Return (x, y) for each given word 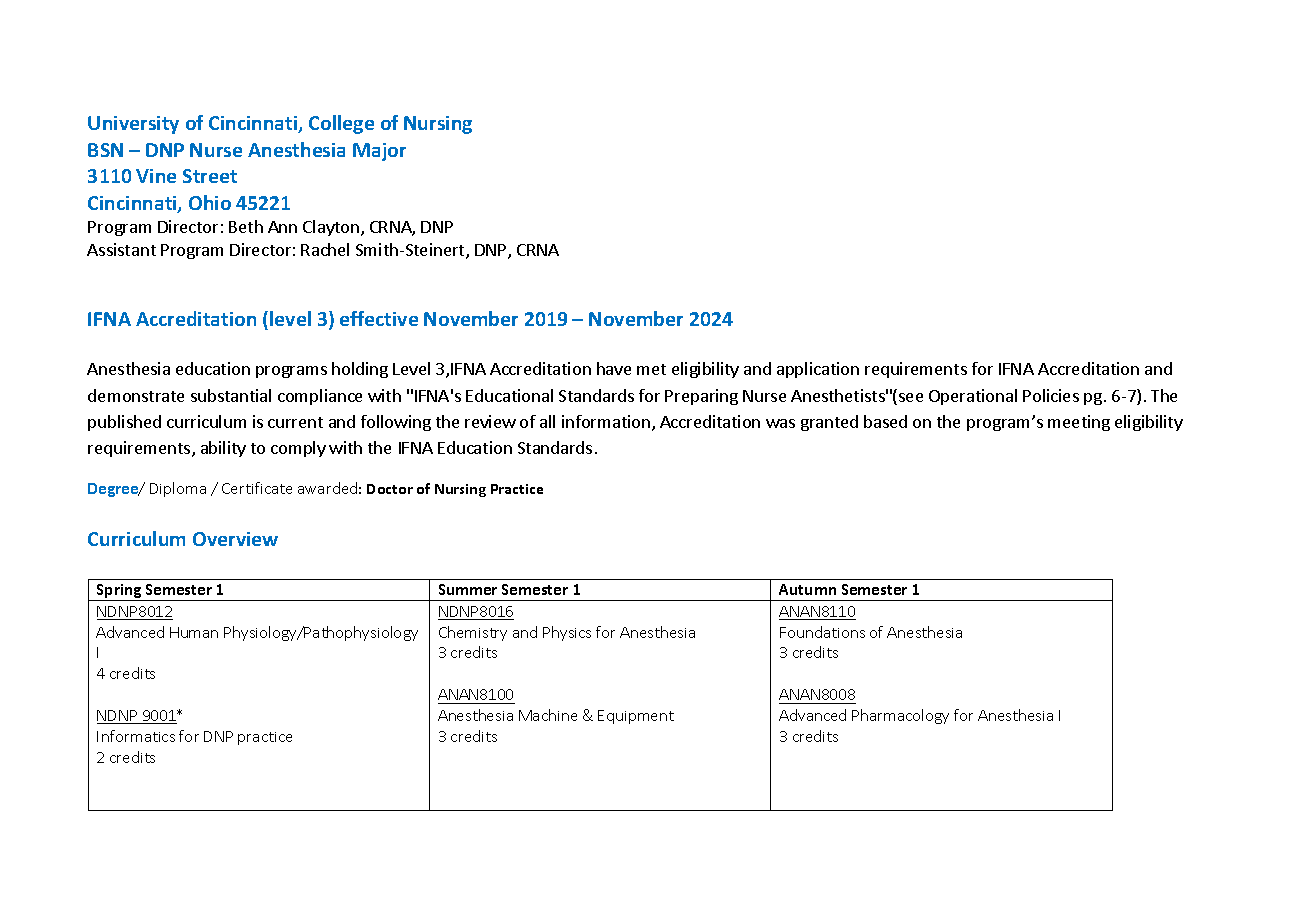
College (341, 124)
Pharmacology (900, 716)
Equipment (636, 717)
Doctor (390, 489)
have (614, 368)
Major (379, 152)
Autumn (807, 589)
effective (379, 318)
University (133, 125)
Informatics (136, 736)
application (818, 370)
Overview (235, 539)
